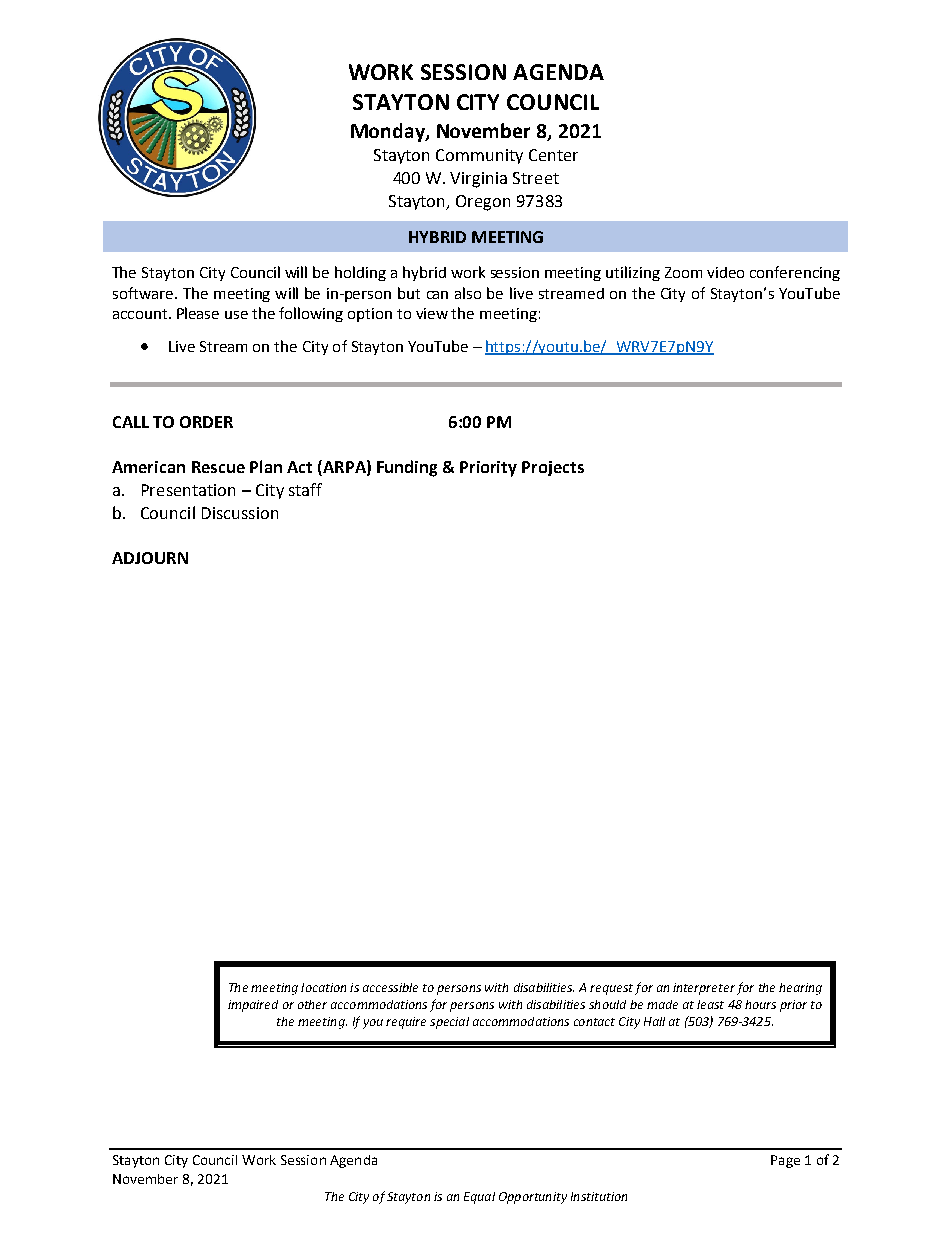 The image size is (952, 1233). Describe the element at coordinates (478, 180) in the screenshot. I see `Virginia` at that location.
